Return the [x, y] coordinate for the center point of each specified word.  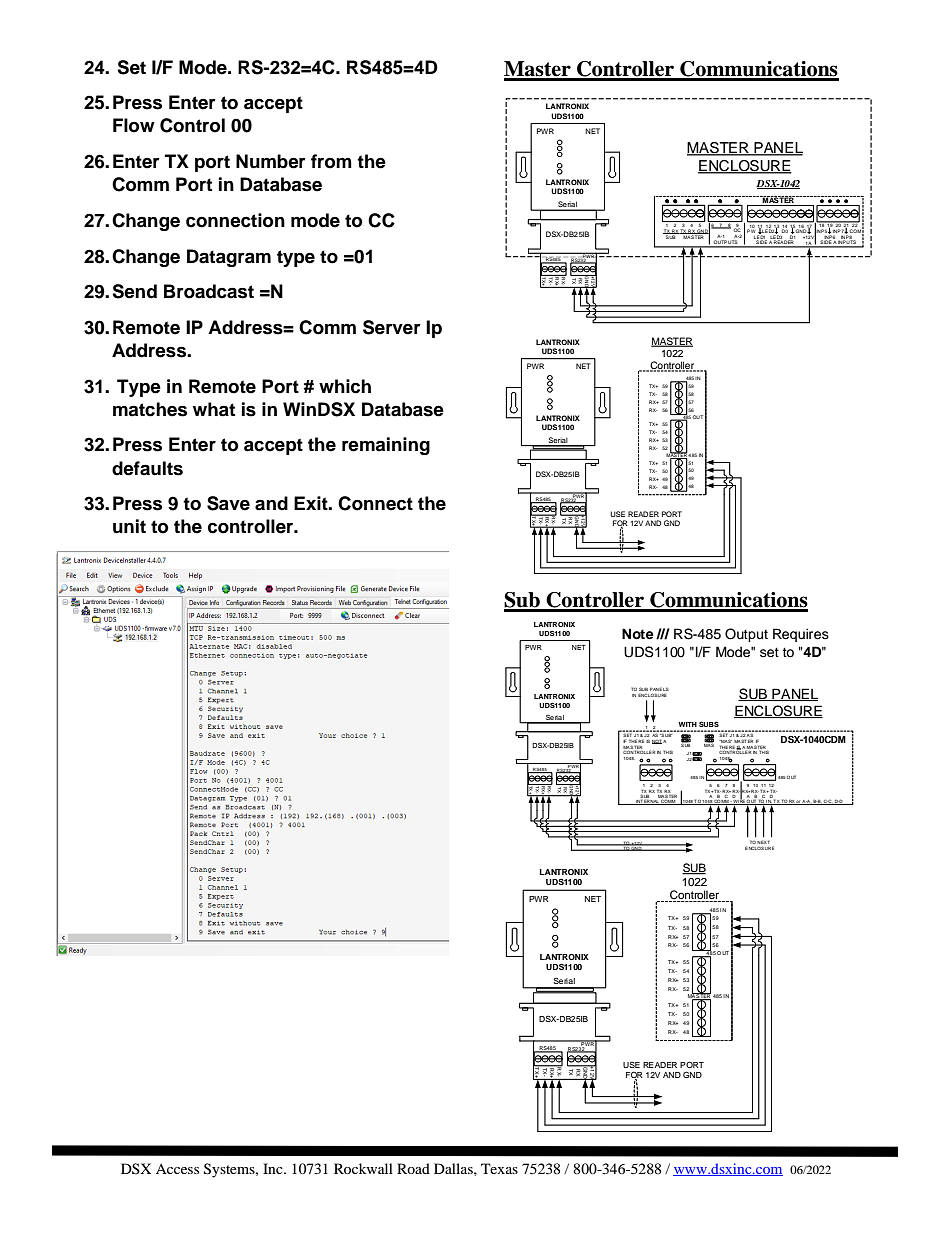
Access [177, 1169]
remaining [386, 446]
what [214, 409]
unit [129, 526]
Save [228, 503]
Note [638, 634]
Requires [801, 635]
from [331, 161]
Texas [499, 1168]
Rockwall [363, 1168]
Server [392, 327]
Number [271, 161]
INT [639, 802]
